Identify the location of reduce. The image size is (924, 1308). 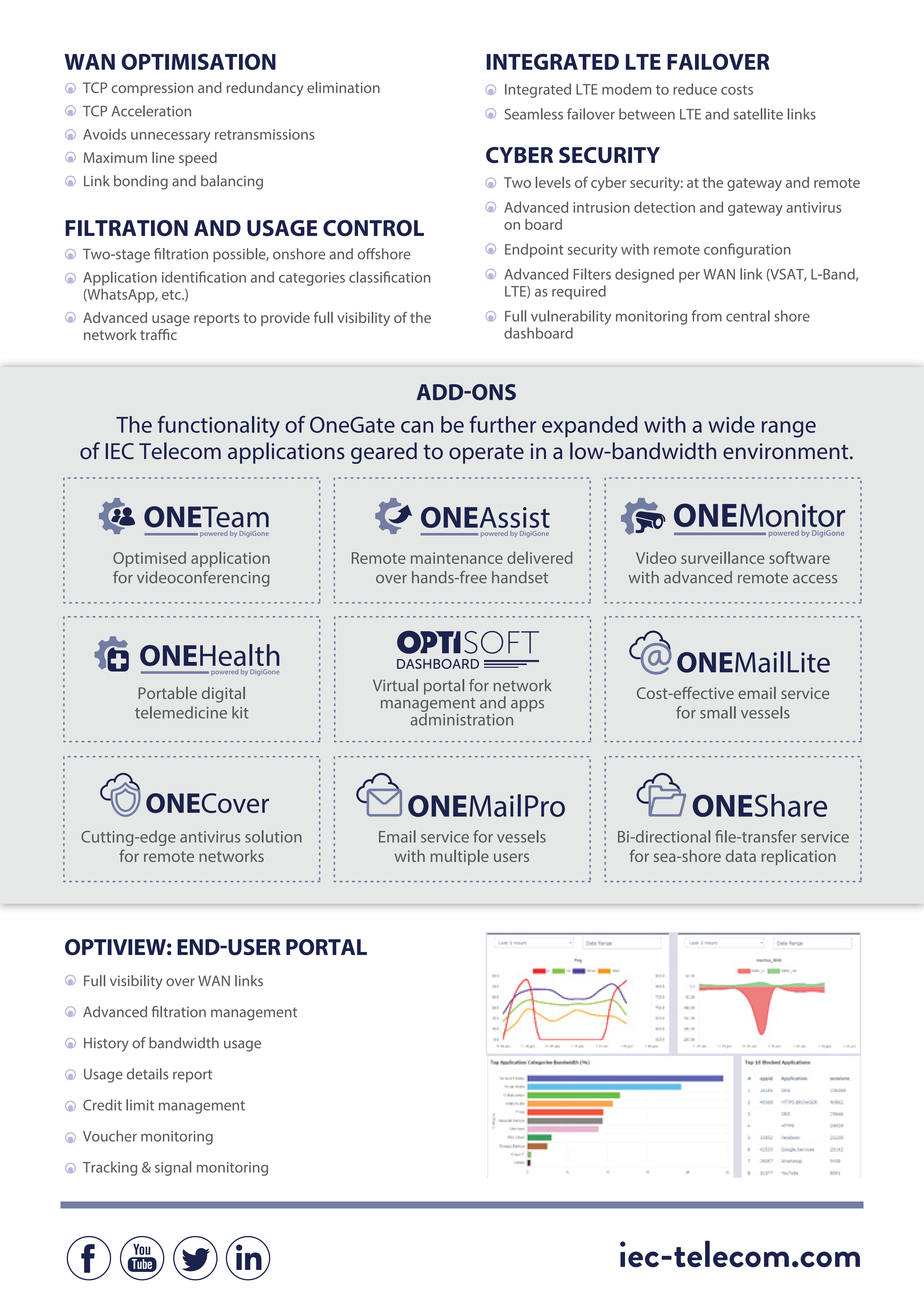
(695, 89).
